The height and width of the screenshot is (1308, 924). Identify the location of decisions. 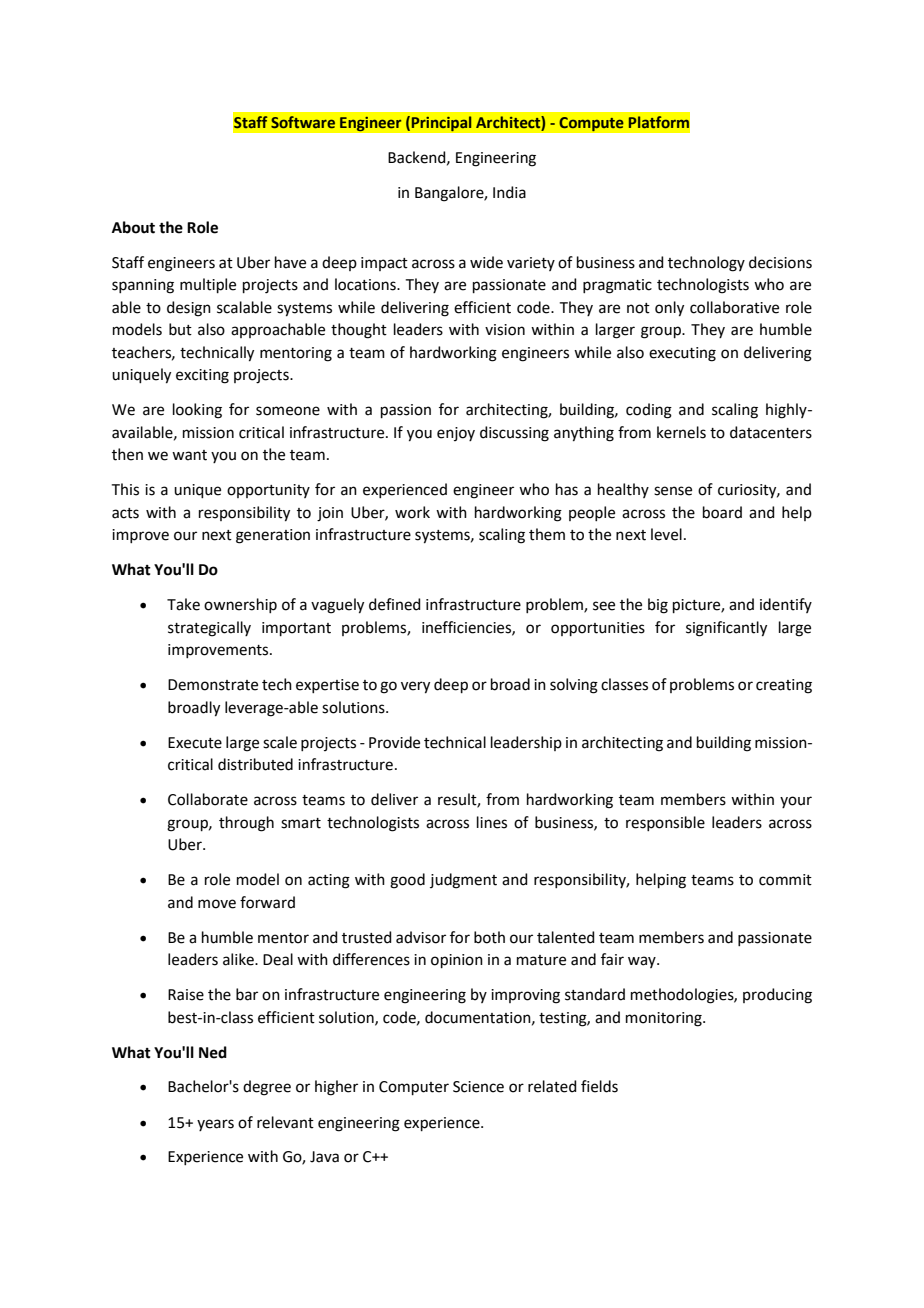
(780, 262).
